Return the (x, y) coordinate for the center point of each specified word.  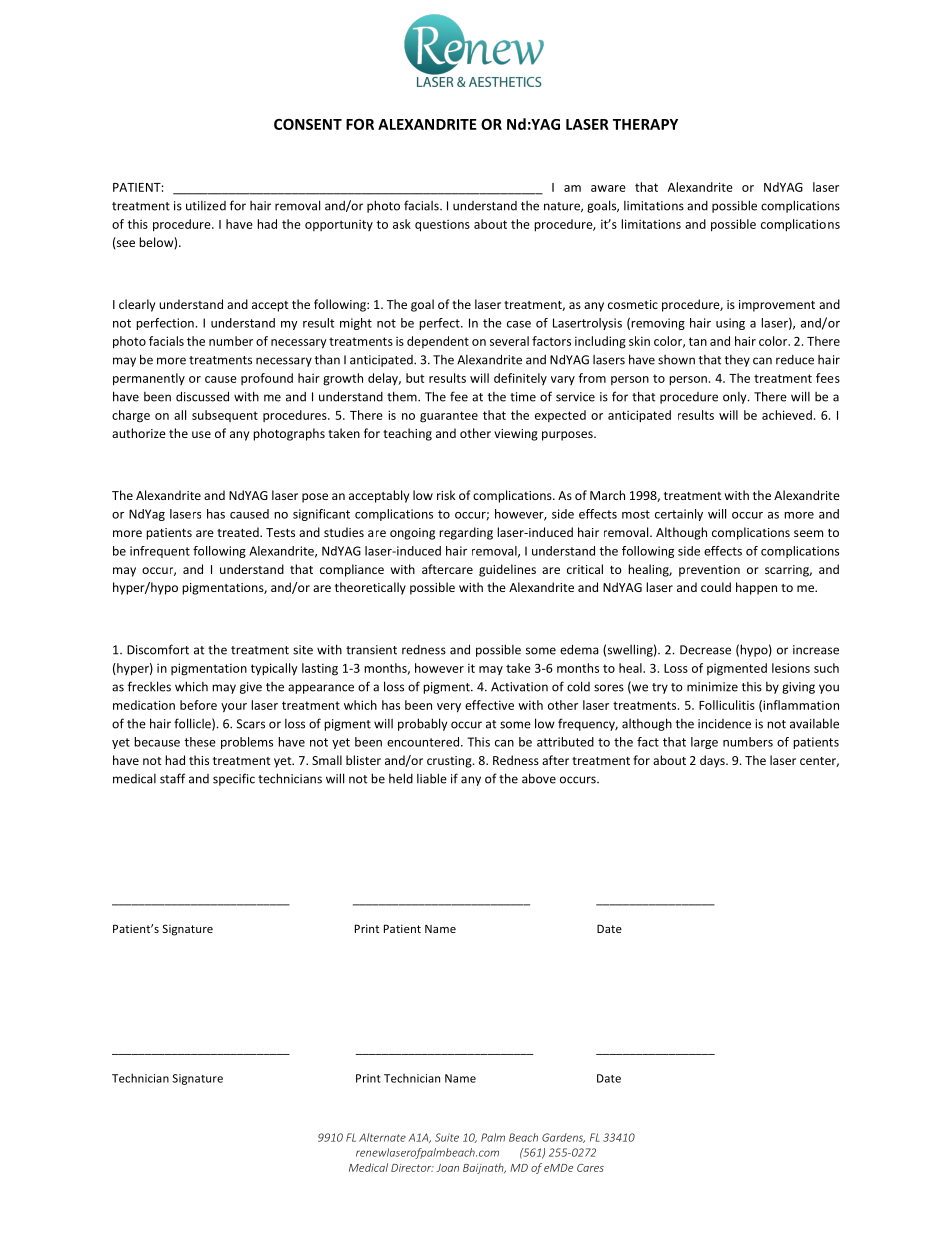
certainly (679, 515)
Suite (447, 1137)
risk (446, 495)
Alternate (382, 1137)
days (713, 761)
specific (234, 779)
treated (239, 532)
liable (432, 778)
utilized (206, 206)
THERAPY (645, 124)
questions (442, 225)
